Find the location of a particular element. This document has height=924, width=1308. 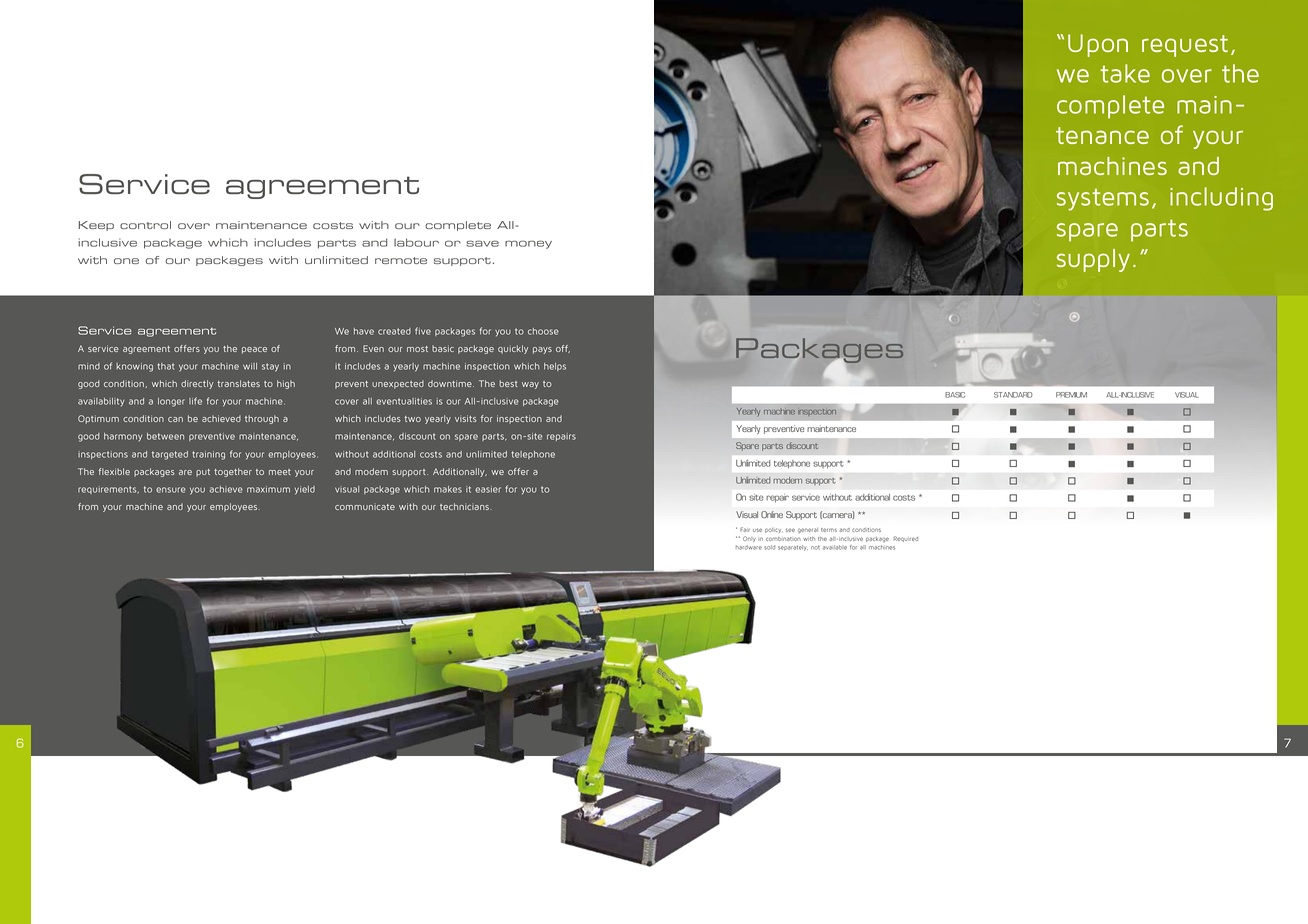

control is located at coordinates (145, 225).
